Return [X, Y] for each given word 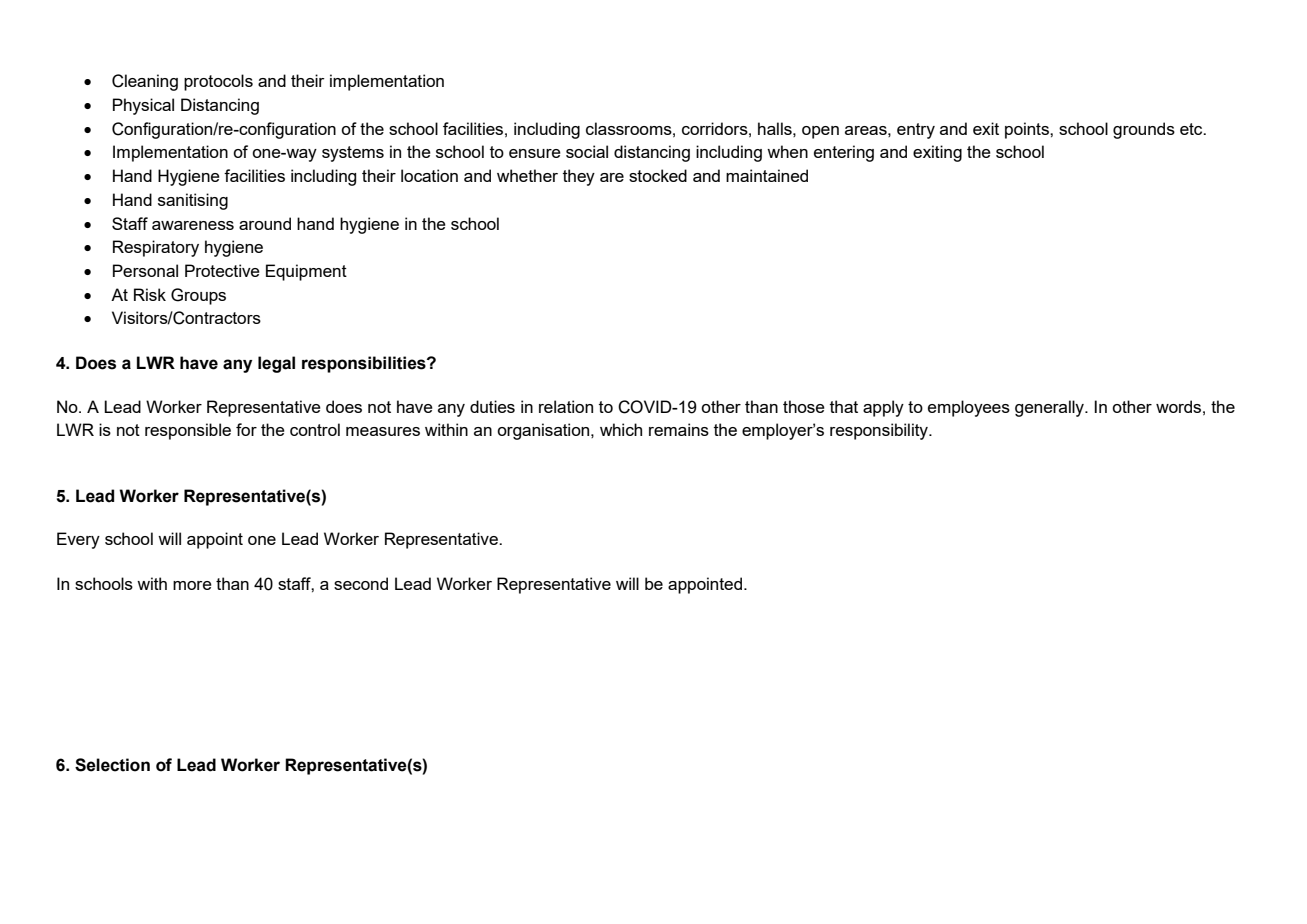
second [361, 583]
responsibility [880, 431]
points [1028, 130]
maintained [767, 175]
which [621, 429]
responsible [188, 431]
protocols [218, 82]
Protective [222, 270]
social [587, 151]
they [579, 177]
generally [1050, 408]
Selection [112, 765]
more [192, 585]
